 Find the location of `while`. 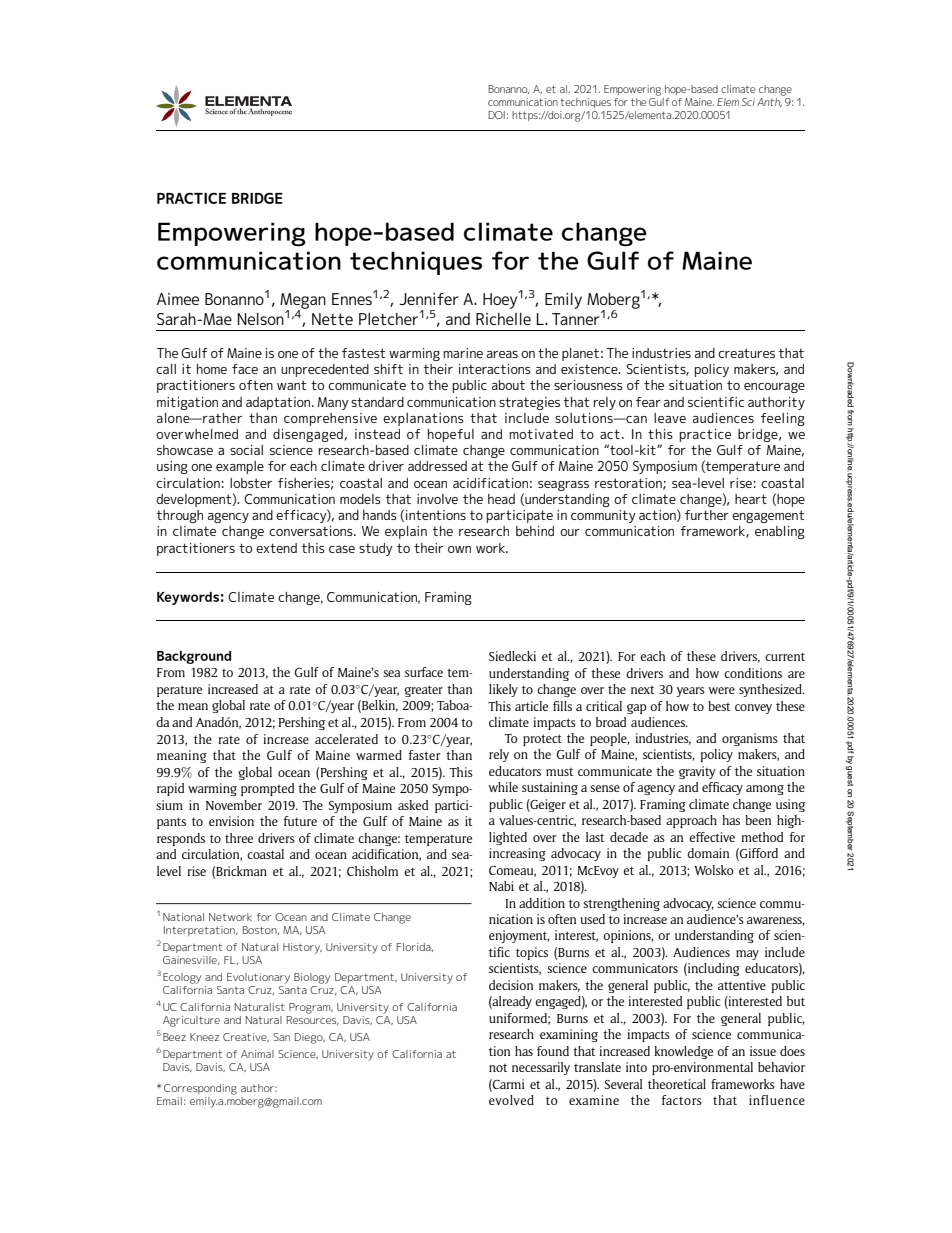

while is located at coordinates (503, 787).
